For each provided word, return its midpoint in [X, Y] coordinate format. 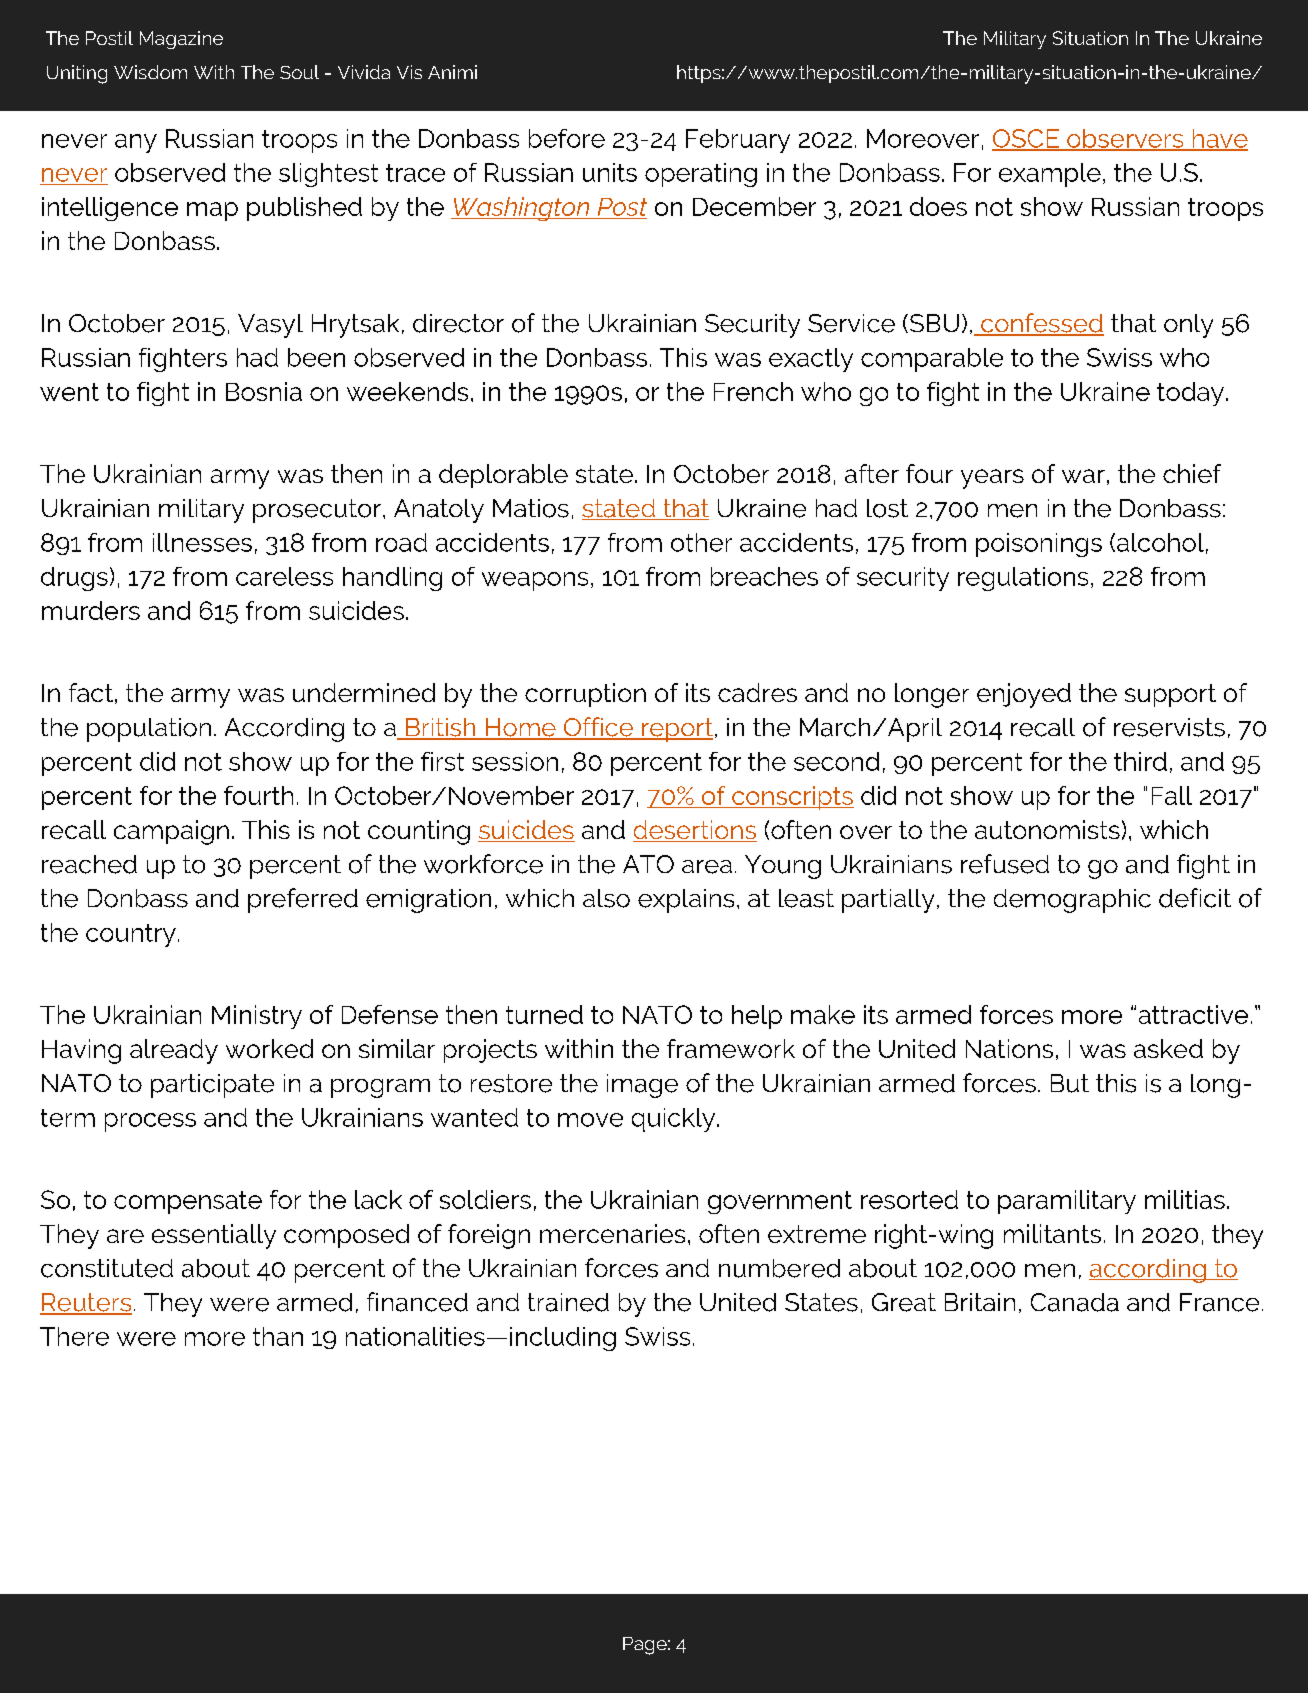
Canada [1075, 1302]
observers [1125, 139]
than [278, 1336]
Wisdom [150, 72]
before [567, 138]
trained [568, 1302]
